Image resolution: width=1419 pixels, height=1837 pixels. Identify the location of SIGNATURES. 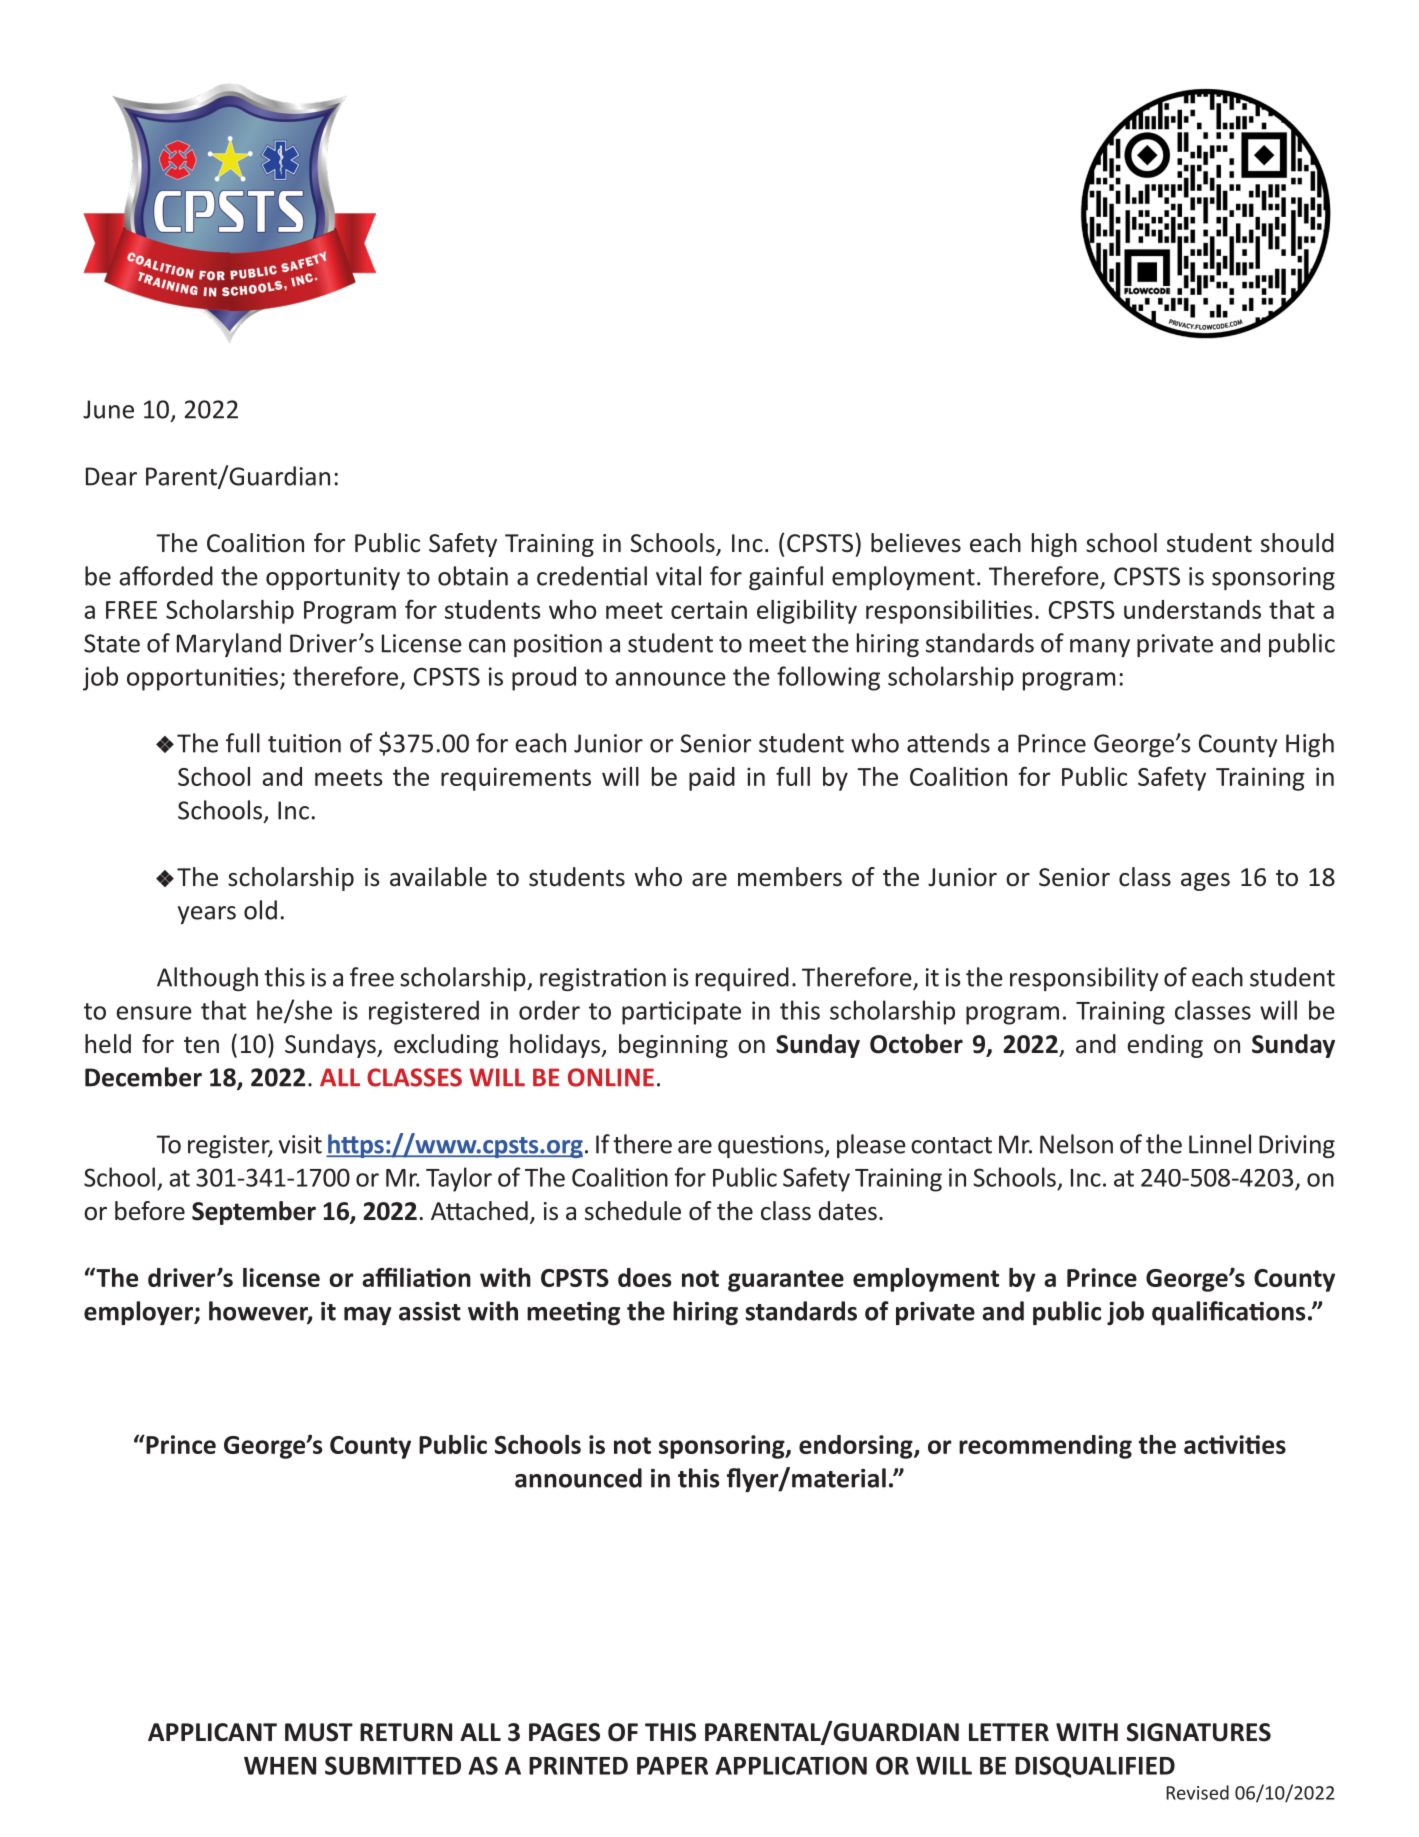
(1199, 1732).
